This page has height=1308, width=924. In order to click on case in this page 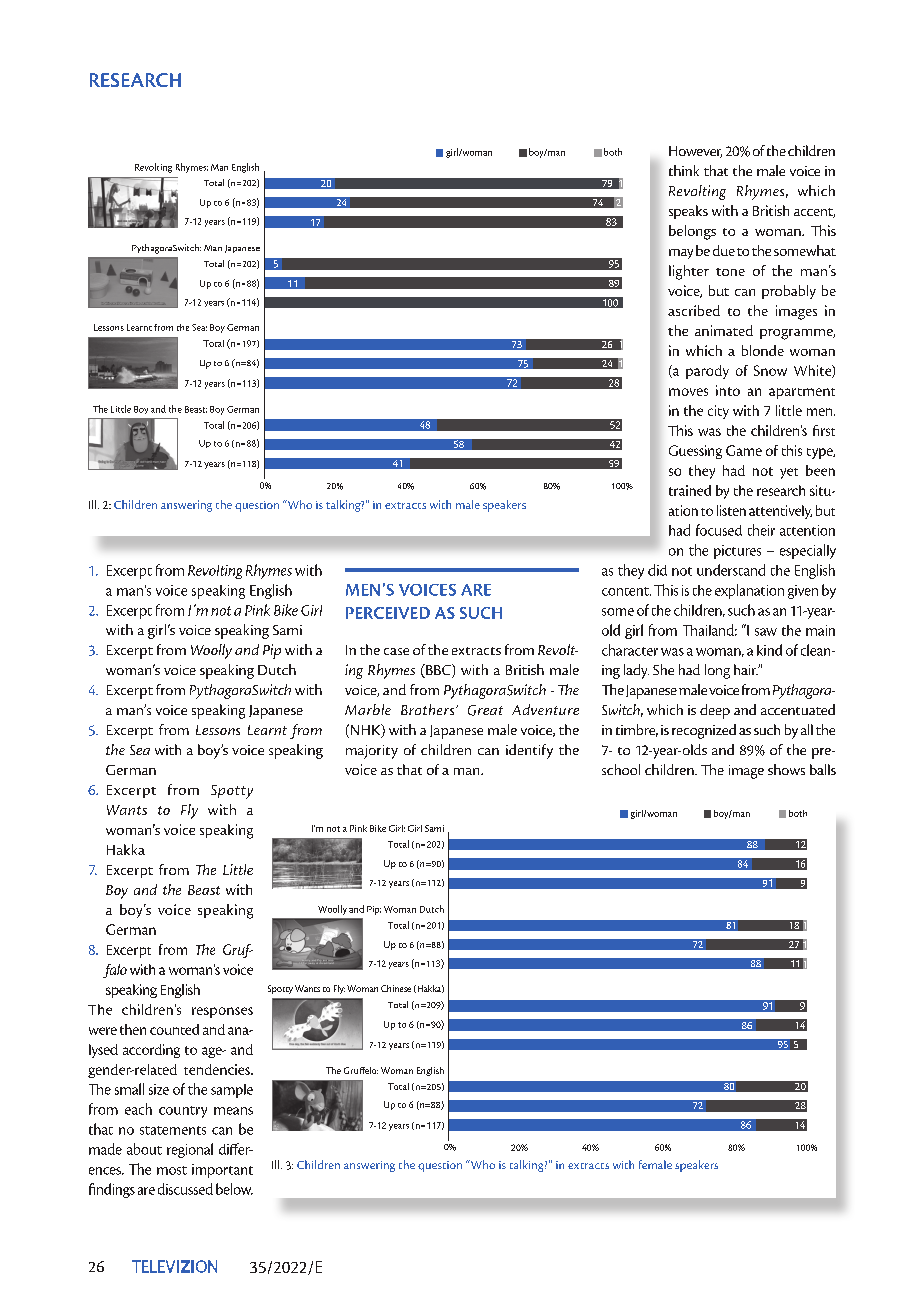, I will do `click(396, 651)`.
